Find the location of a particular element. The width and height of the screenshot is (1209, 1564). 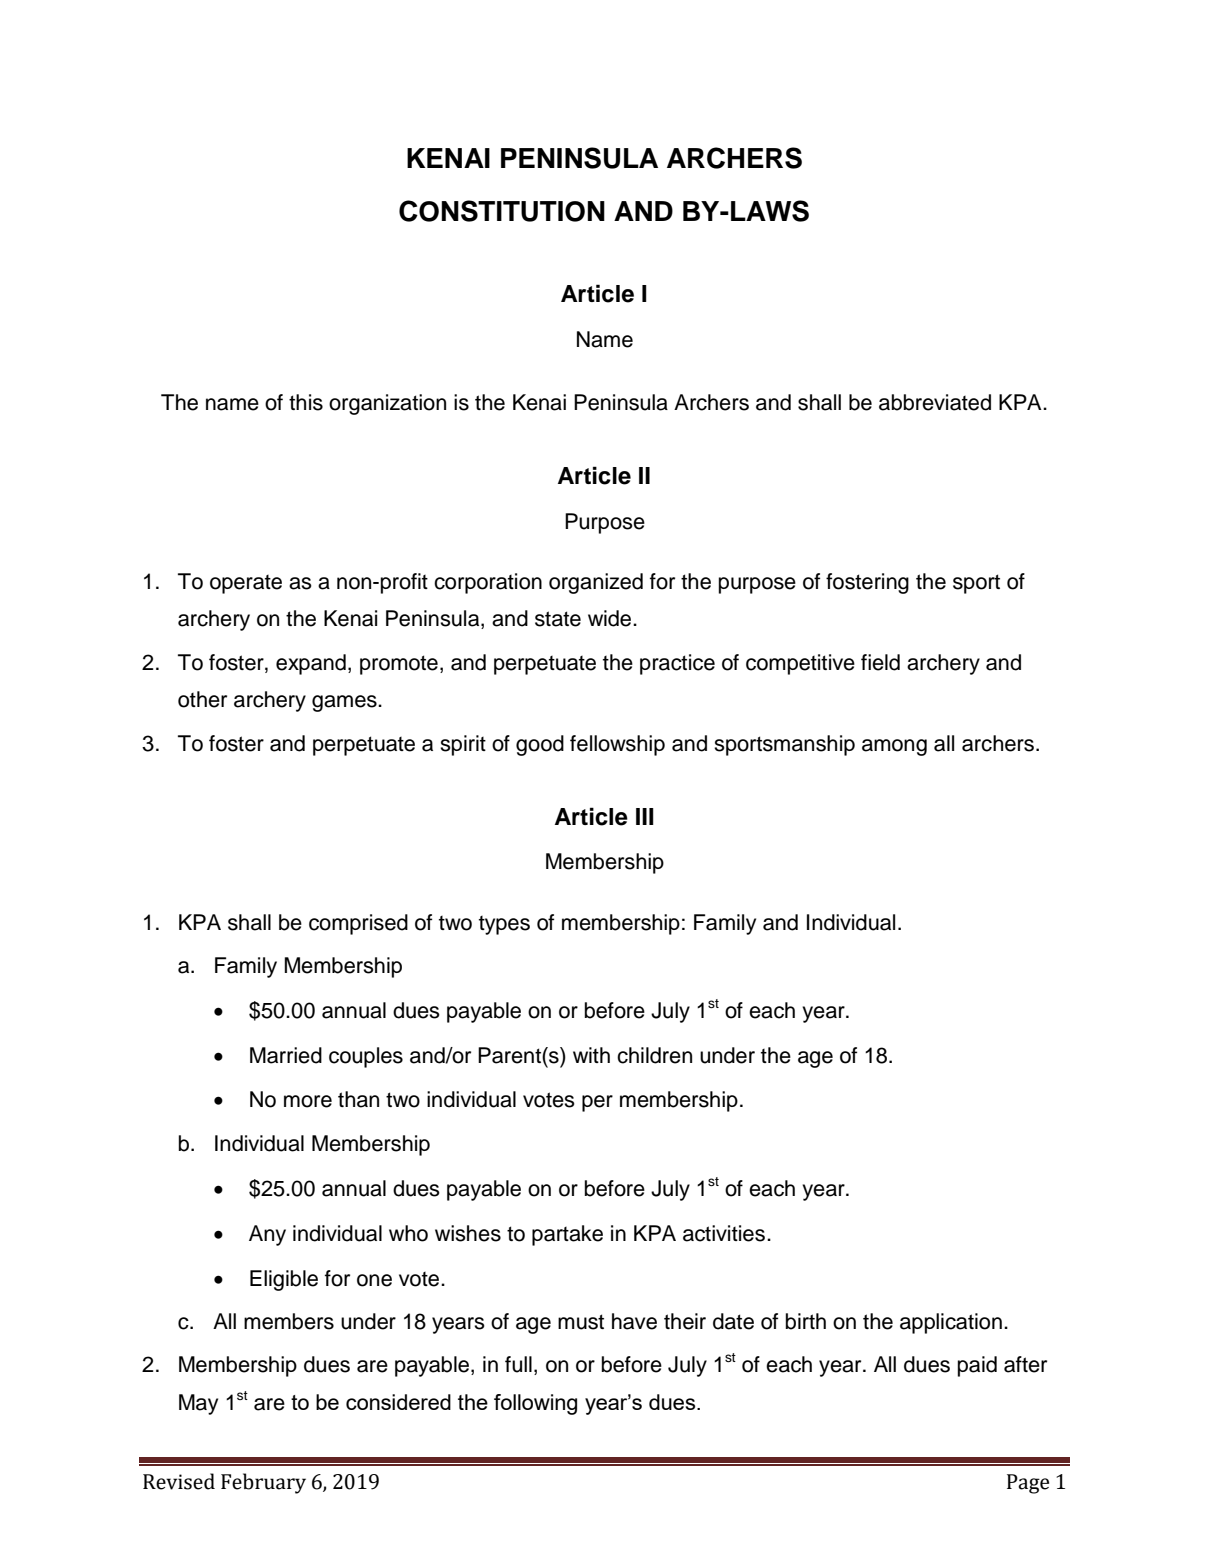

field is located at coordinates (880, 662).
